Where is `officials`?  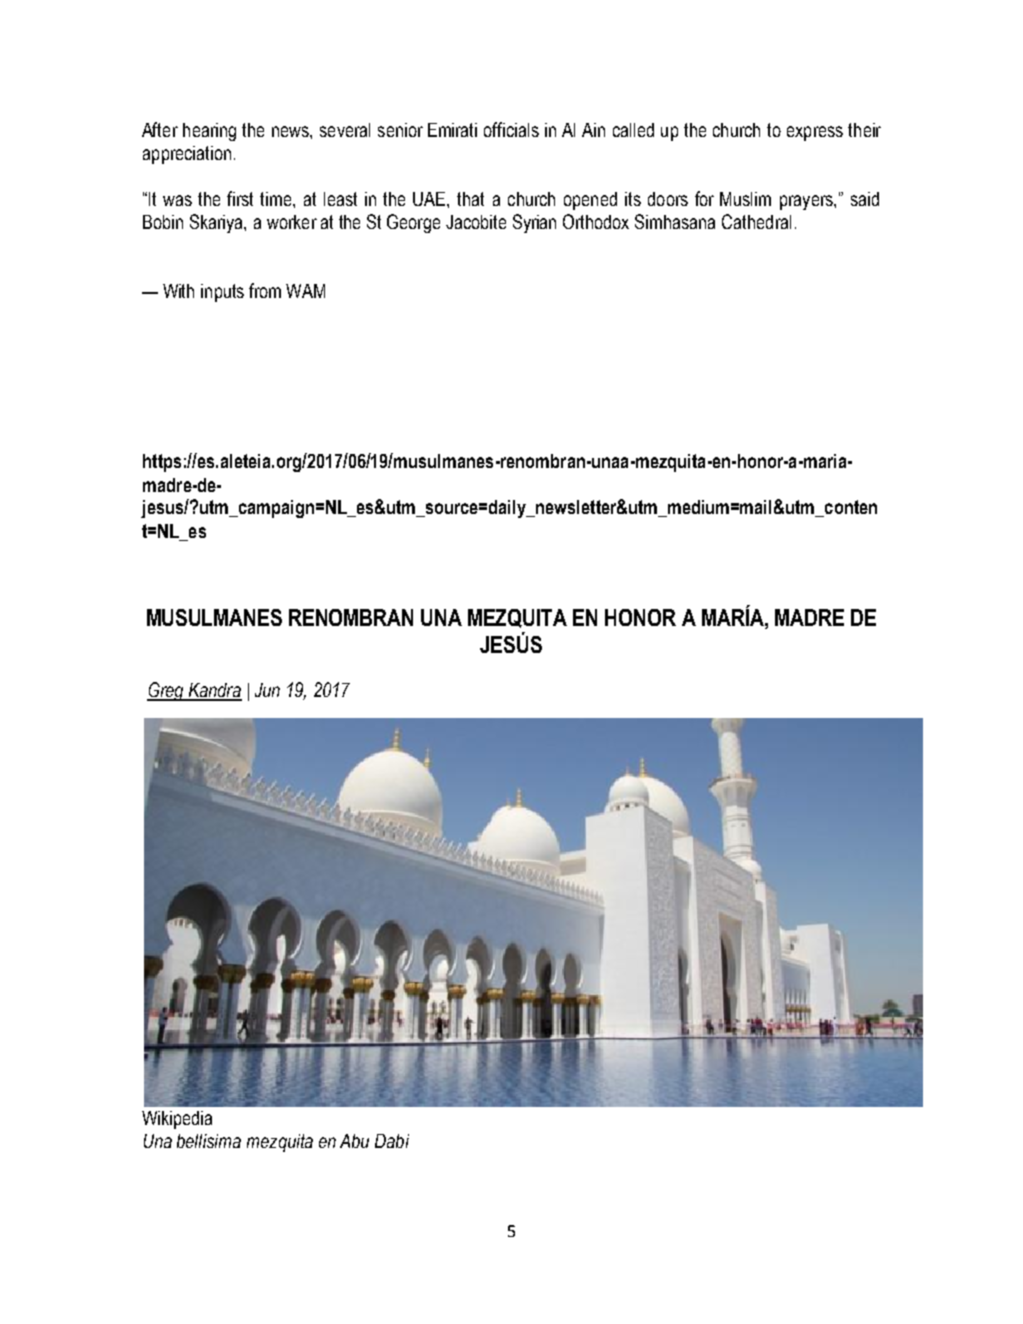 officials is located at coordinates (511, 129).
